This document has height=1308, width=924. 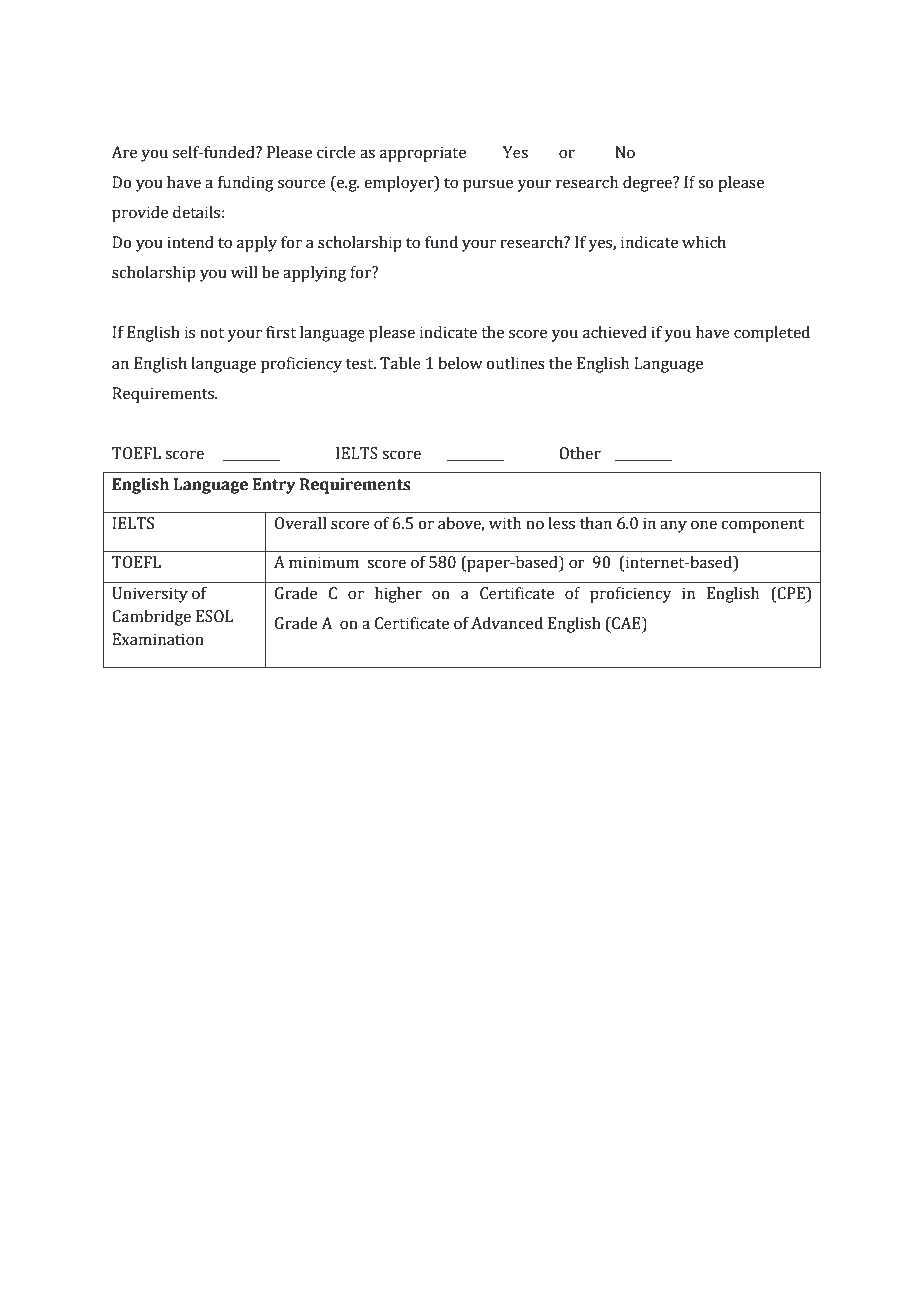 I want to click on not, so click(x=212, y=333).
